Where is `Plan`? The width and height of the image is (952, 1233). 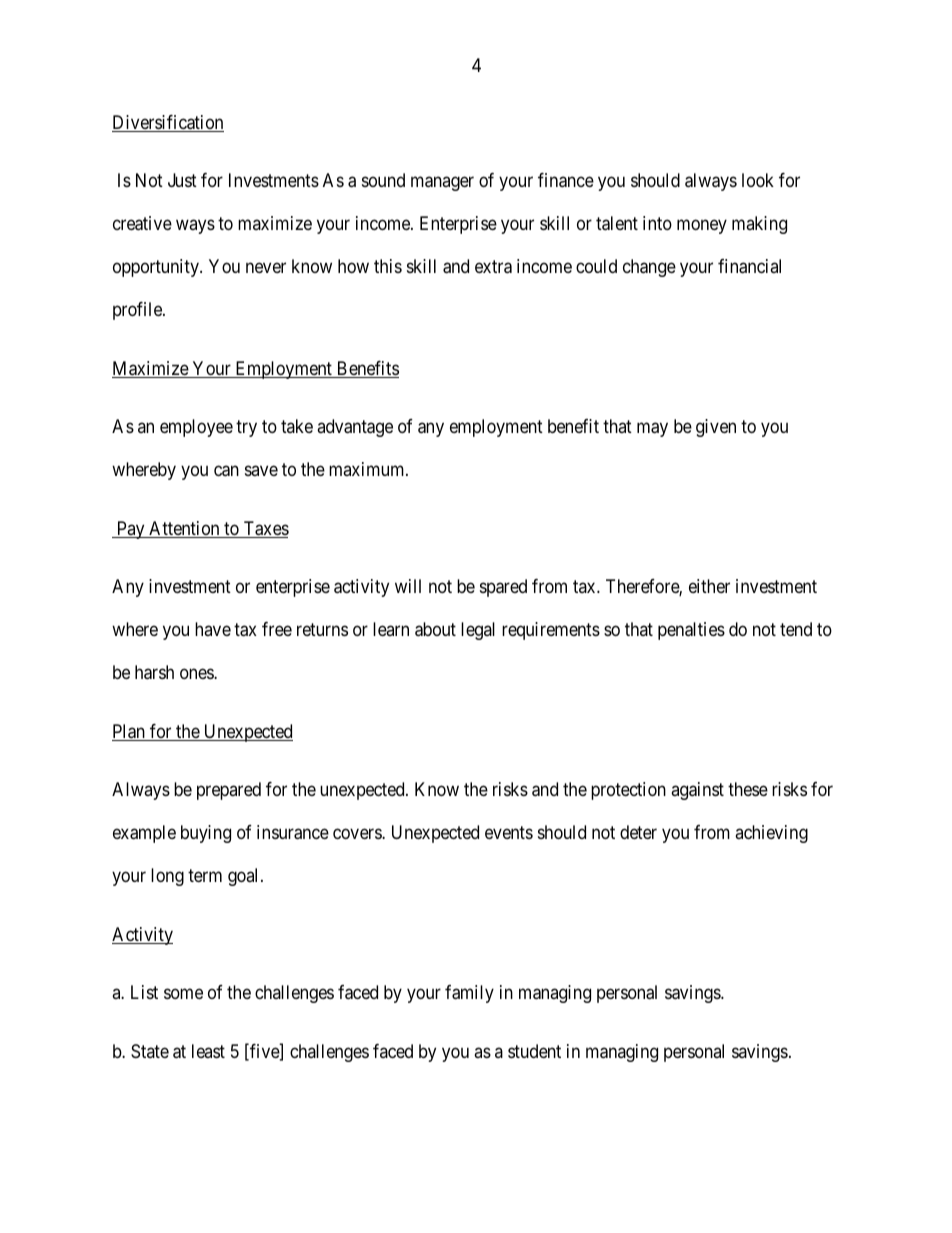
Plan is located at coordinates (129, 732).
